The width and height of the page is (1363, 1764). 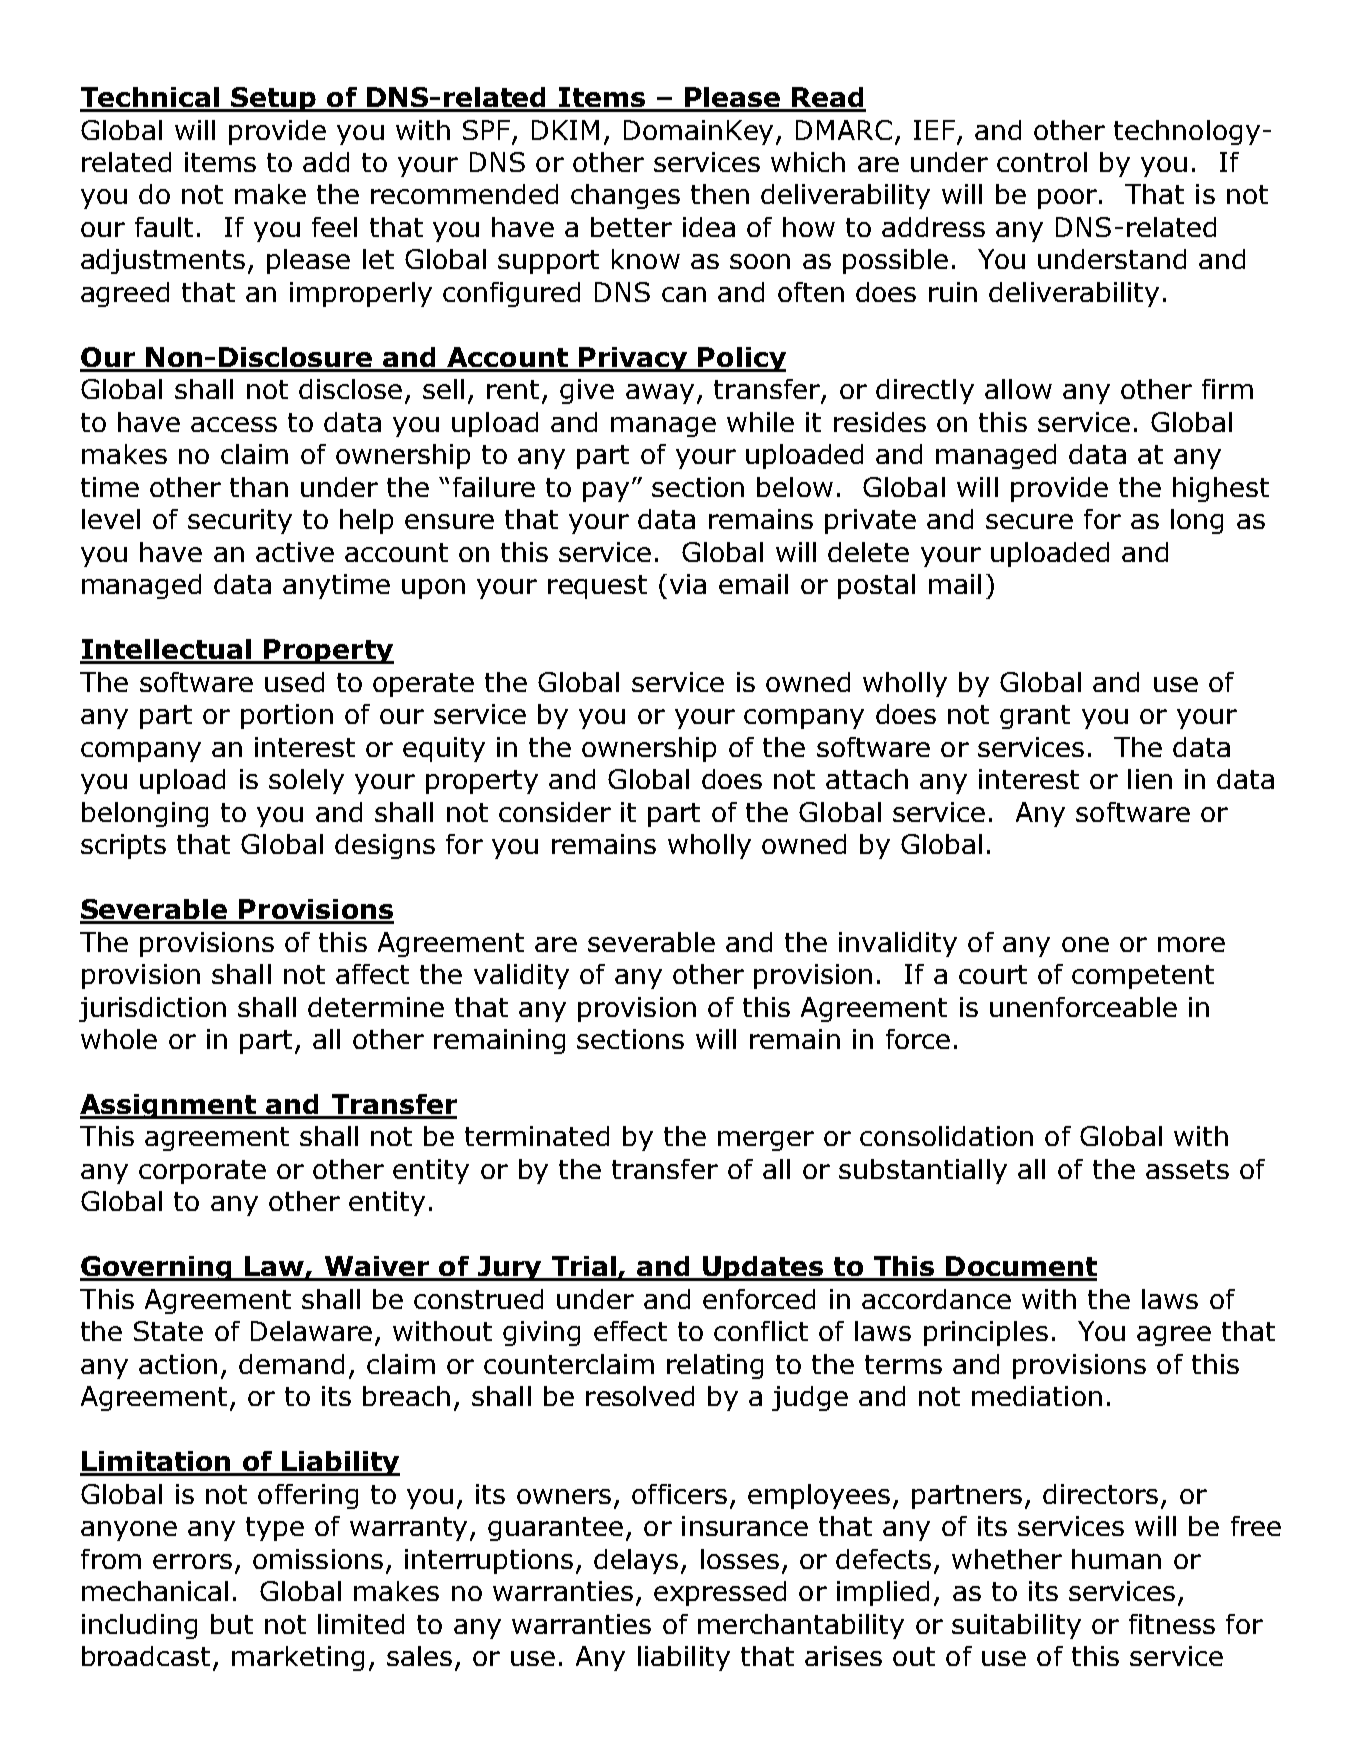 What do you see at coordinates (720, 194) in the page?
I see `then` at bounding box center [720, 194].
